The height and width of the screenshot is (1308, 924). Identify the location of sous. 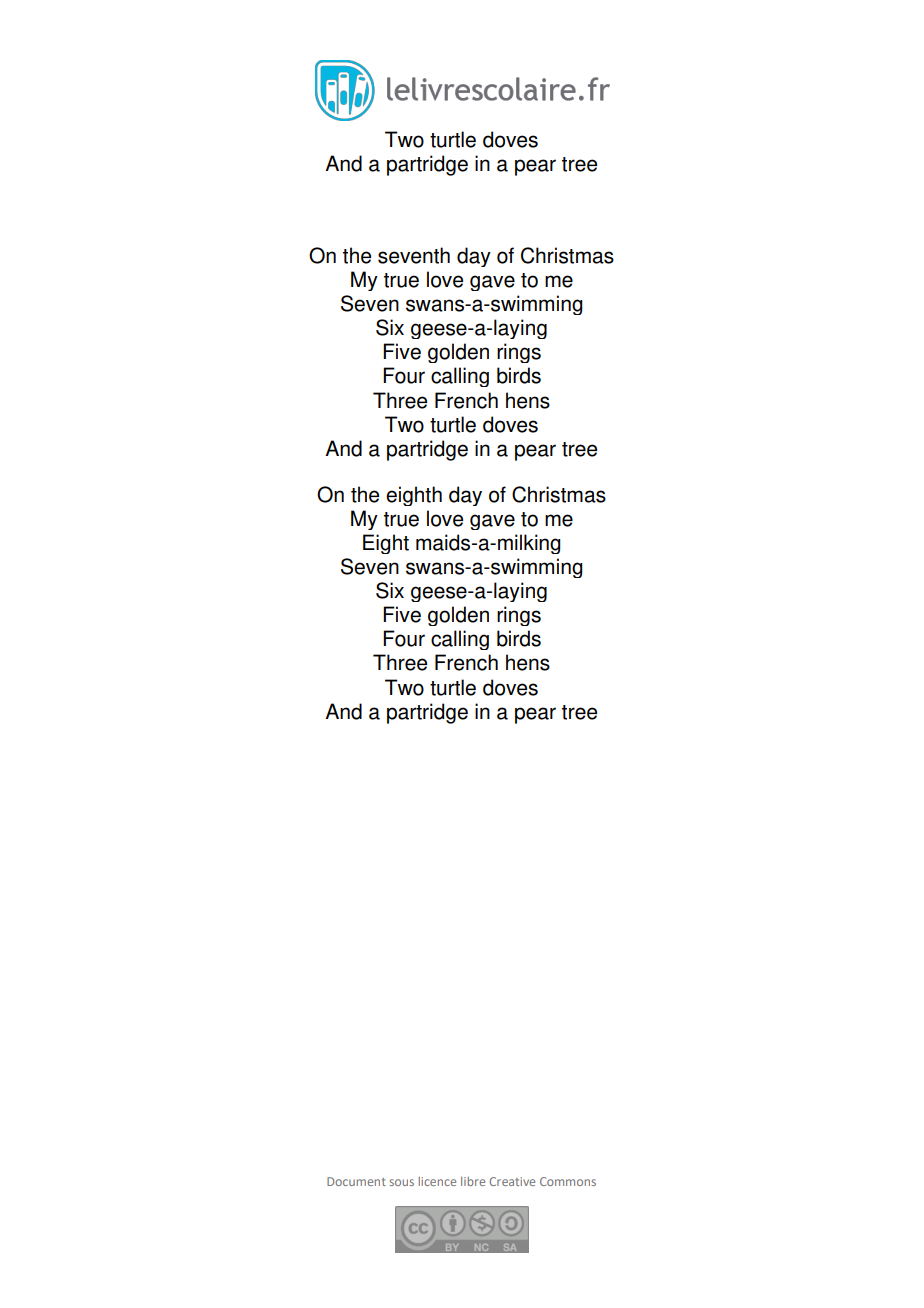
(401, 1182).
